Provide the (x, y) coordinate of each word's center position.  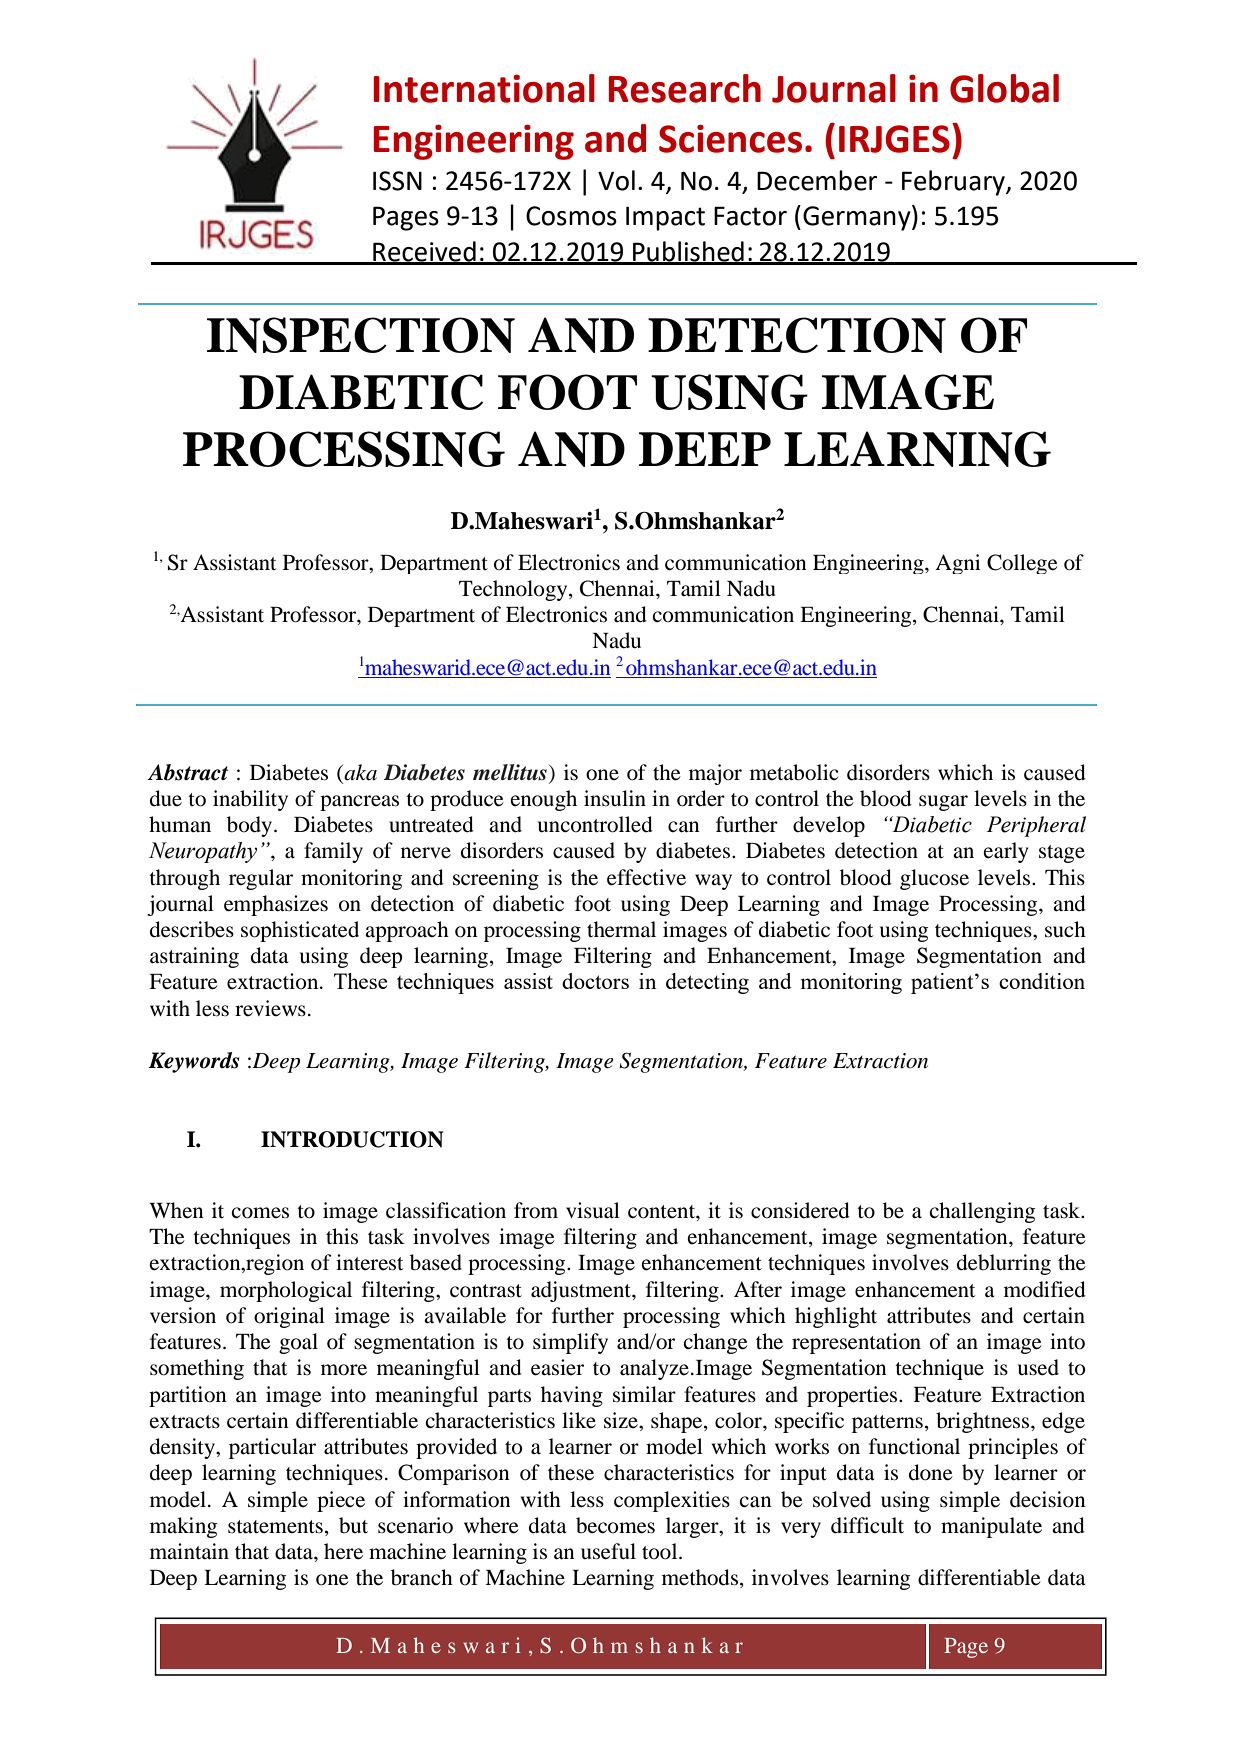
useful (608, 1551)
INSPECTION (361, 335)
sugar (943, 803)
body (251, 826)
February (954, 183)
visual (593, 1210)
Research (685, 88)
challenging (982, 1212)
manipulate (991, 1527)
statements (275, 1527)
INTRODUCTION (352, 1139)
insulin (615, 798)
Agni (958, 564)
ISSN (397, 181)
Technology (514, 590)
